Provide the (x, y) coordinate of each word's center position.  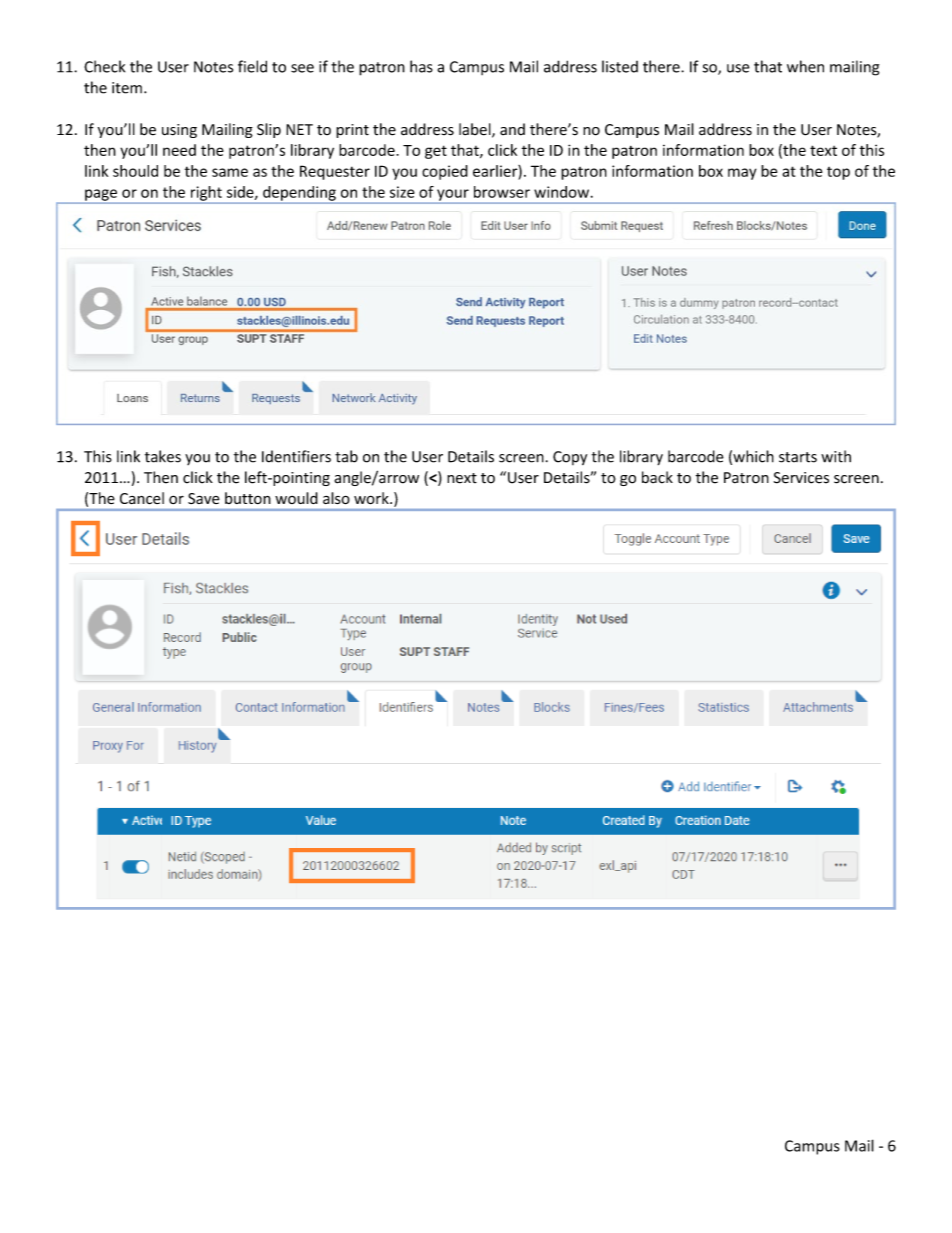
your (453, 196)
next (462, 478)
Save (204, 498)
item (127, 88)
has (421, 66)
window (561, 192)
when (805, 66)
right (206, 194)
